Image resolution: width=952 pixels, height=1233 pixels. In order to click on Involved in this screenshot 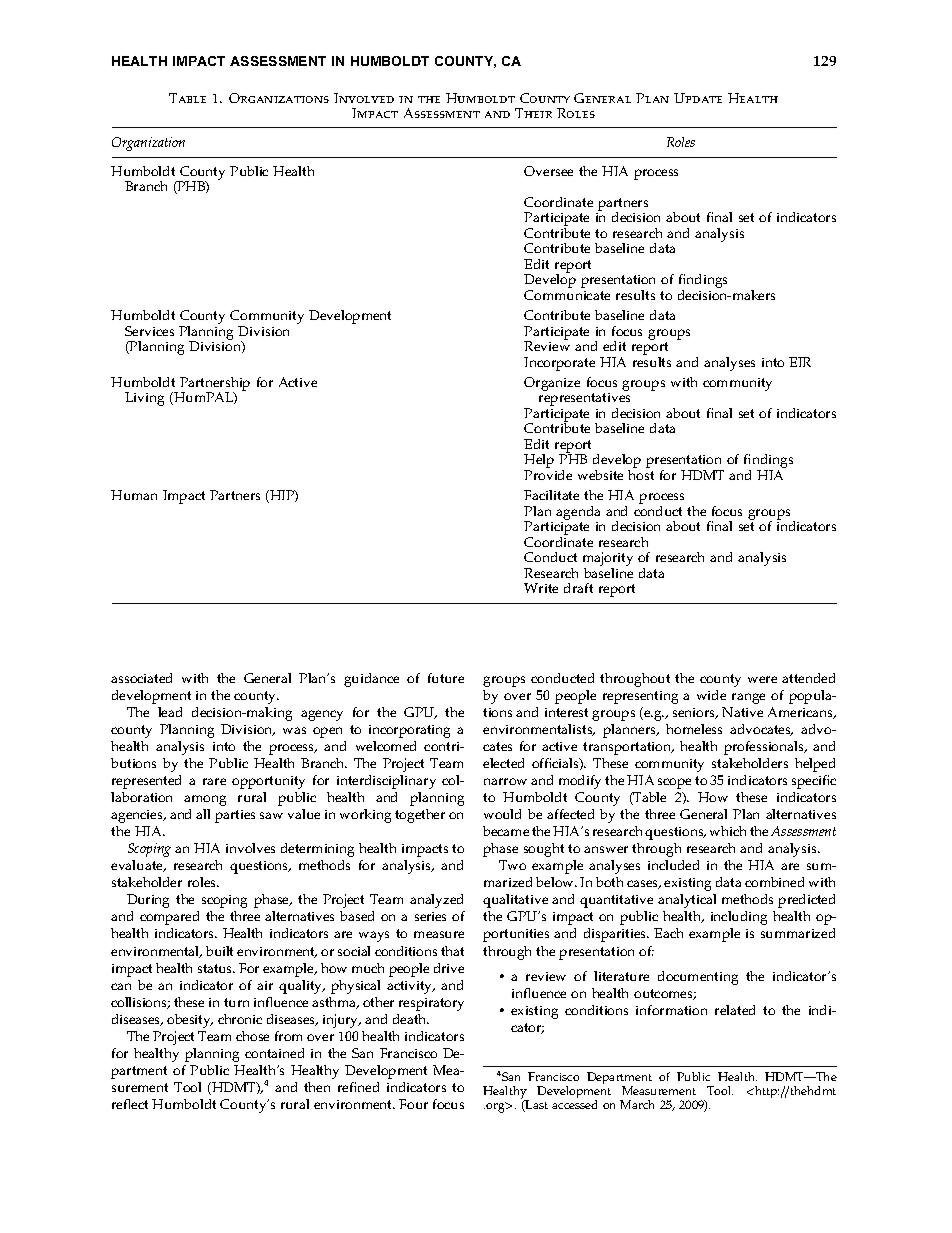, I will do `click(364, 98)`.
